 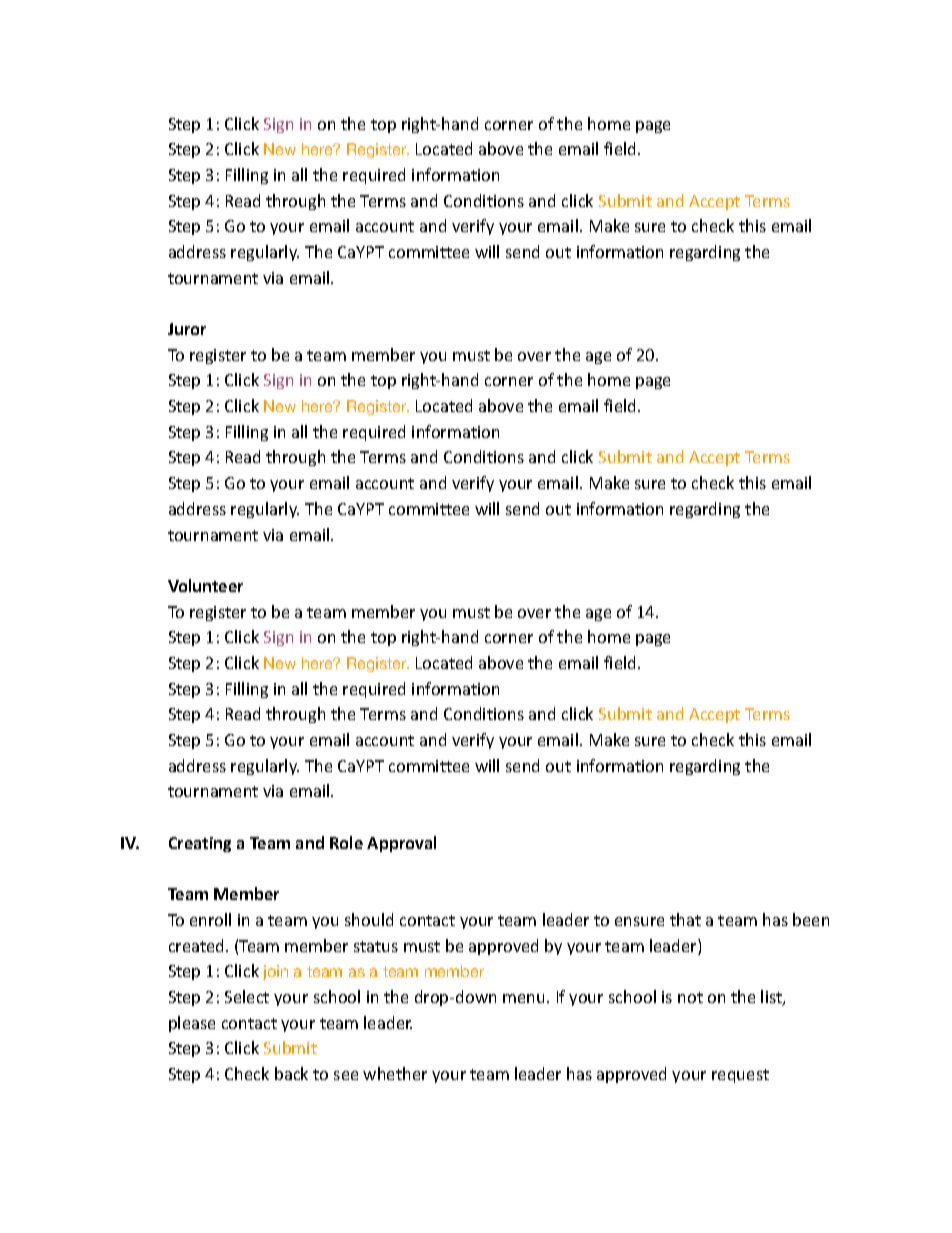 I want to click on Volunteer, so click(x=205, y=585).
